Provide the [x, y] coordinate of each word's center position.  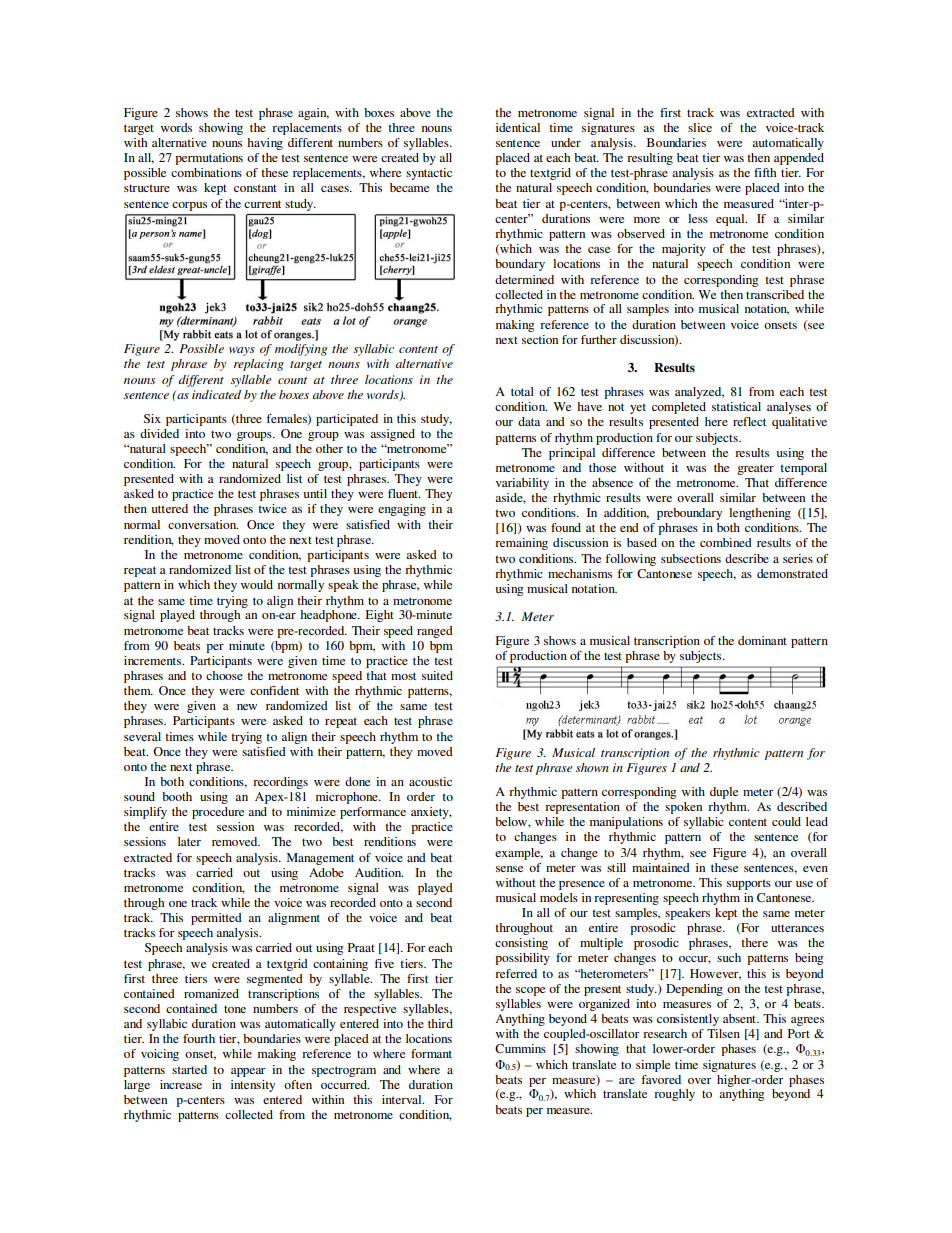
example [519, 854]
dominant [762, 640]
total [522, 391]
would [256, 584]
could [786, 821]
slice [700, 127]
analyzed [699, 393]
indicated [216, 394]
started [189, 1069]
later [189, 841]
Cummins [520, 1048]
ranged [435, 632]
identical [518, 127]
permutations [209, 159]
